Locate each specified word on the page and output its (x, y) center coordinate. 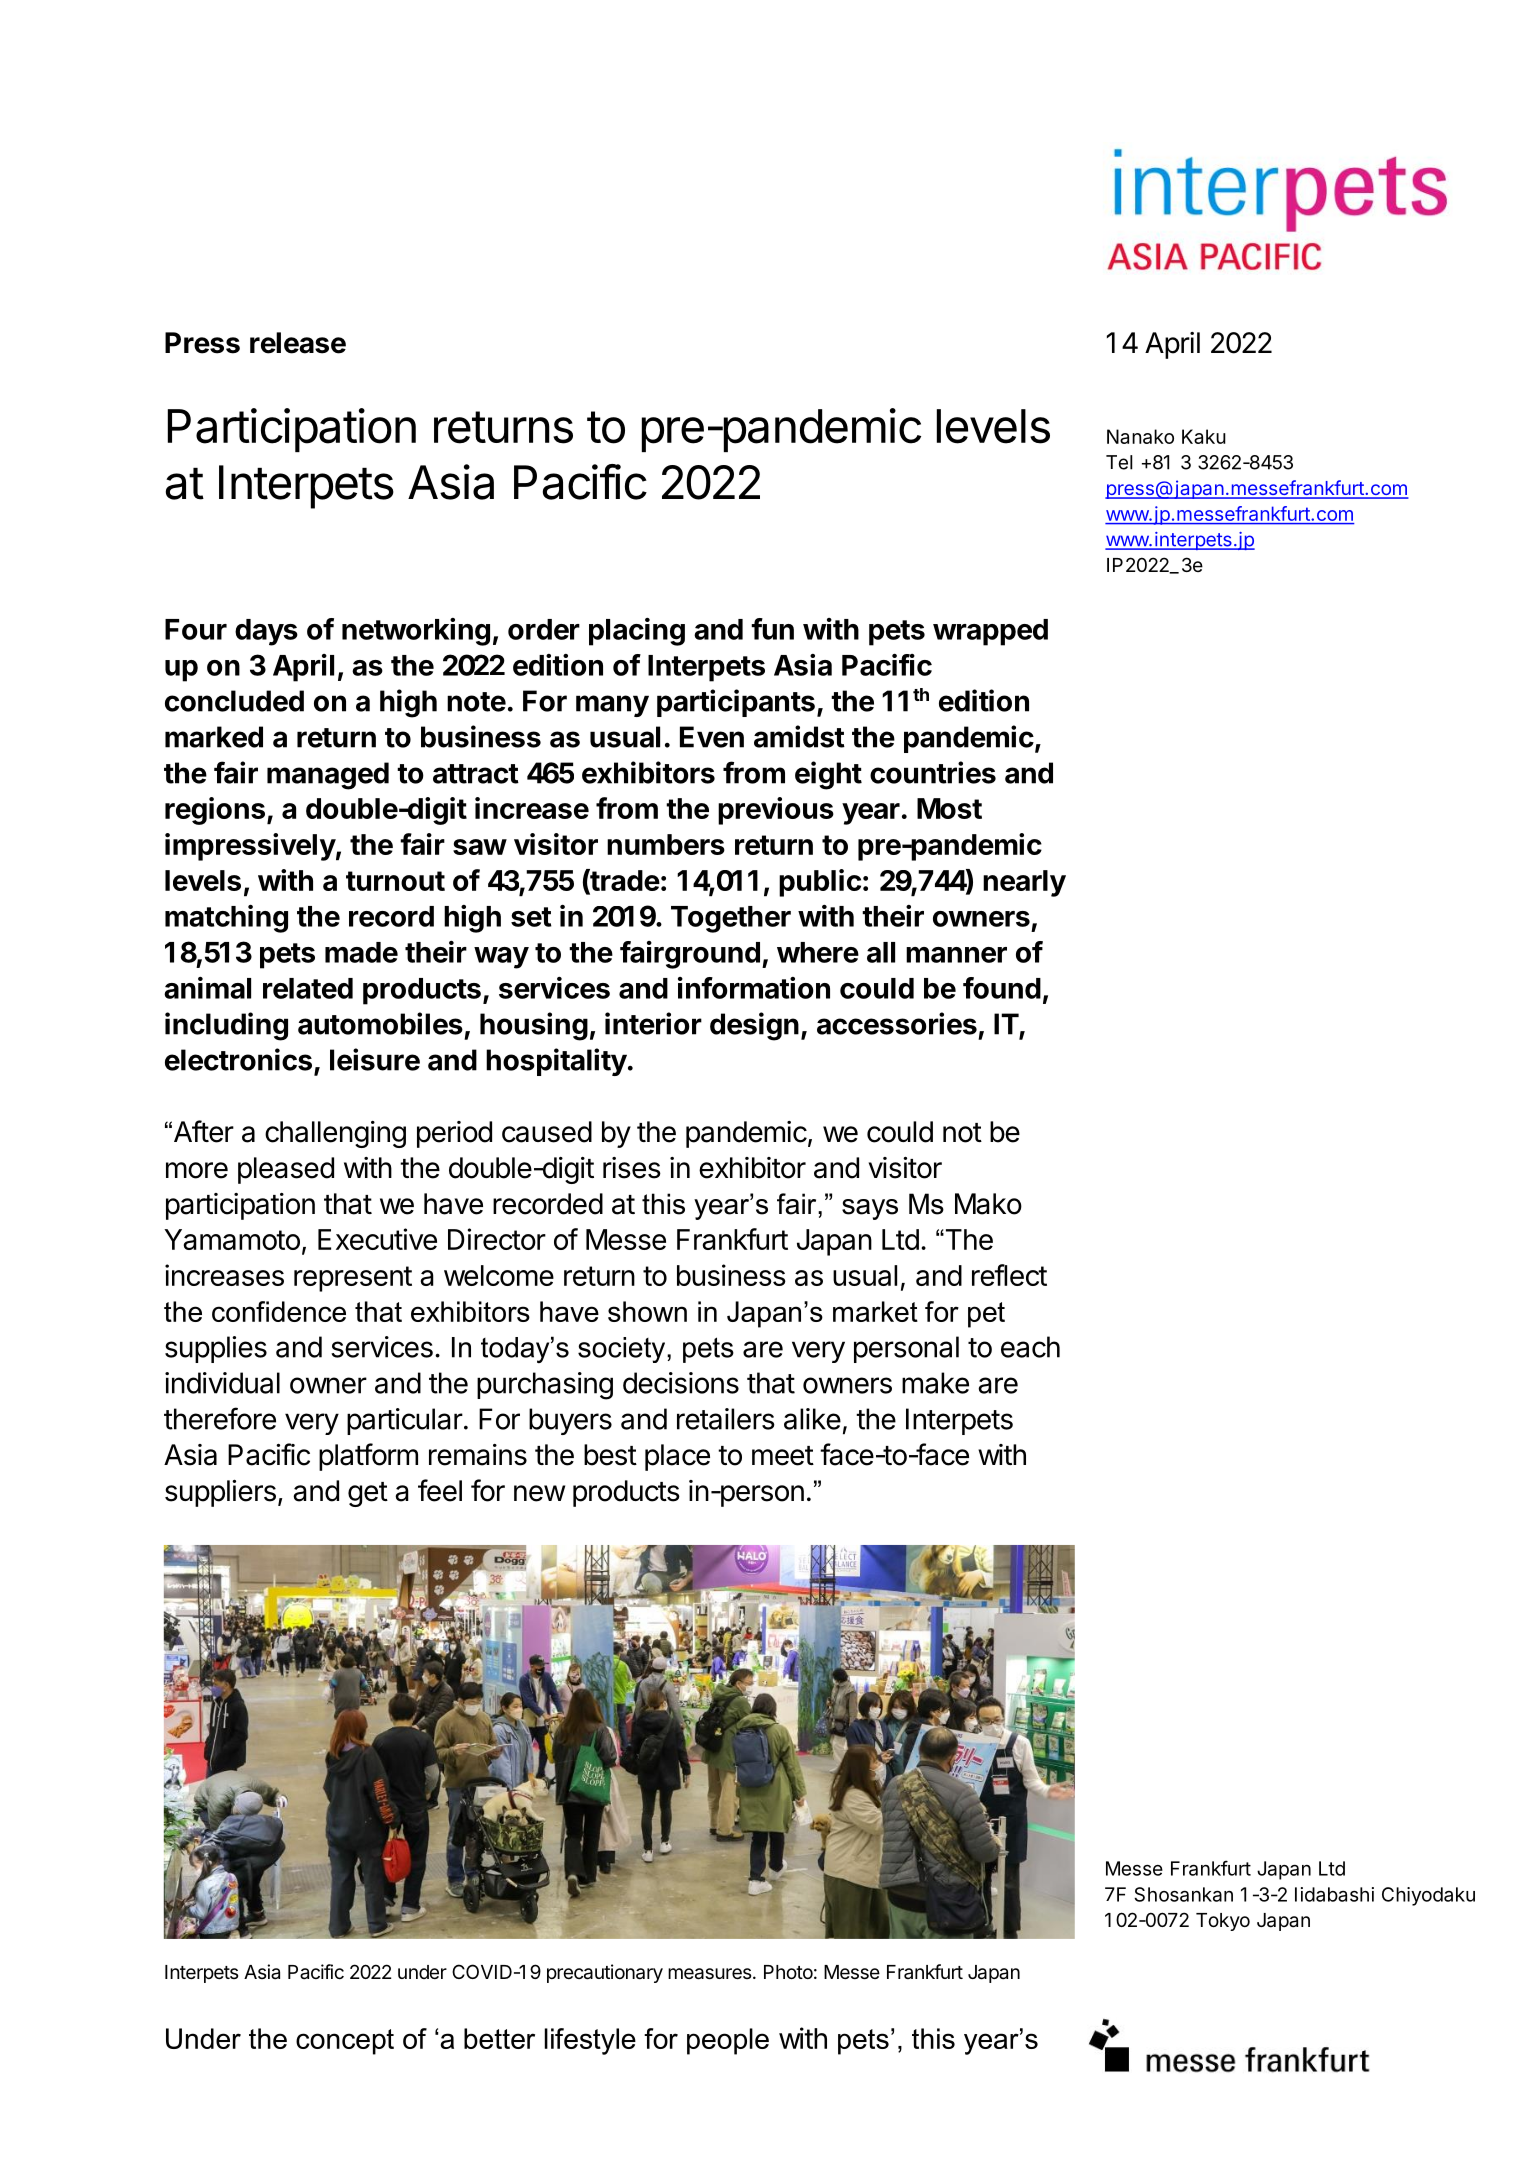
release (298, 343)
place (677, 1457)
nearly (1024, 883)
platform (368, 1457)
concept (345, 2042)
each (1030, 1347)
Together (731, 919)
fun (772, 629)
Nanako (1140, 436)
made (361, 952)
